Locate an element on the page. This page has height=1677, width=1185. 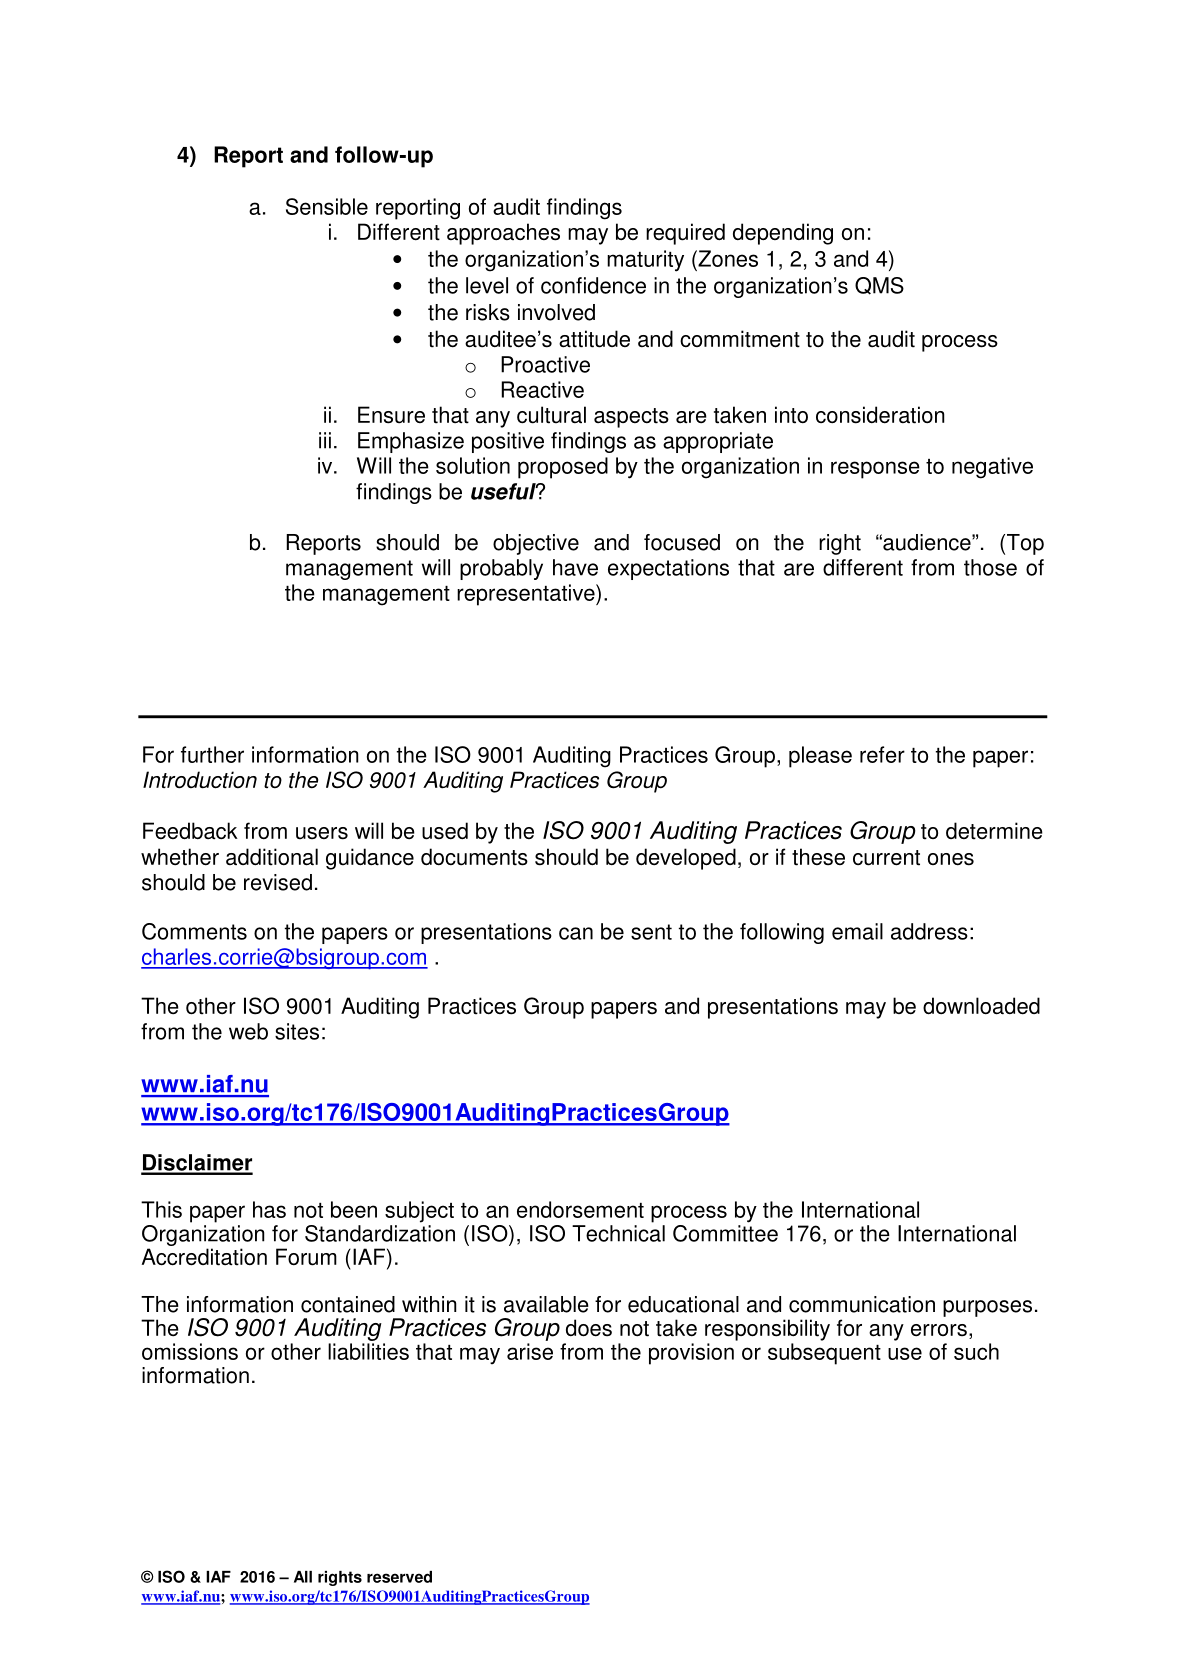
confidence is located at coordinates (593, 285).
